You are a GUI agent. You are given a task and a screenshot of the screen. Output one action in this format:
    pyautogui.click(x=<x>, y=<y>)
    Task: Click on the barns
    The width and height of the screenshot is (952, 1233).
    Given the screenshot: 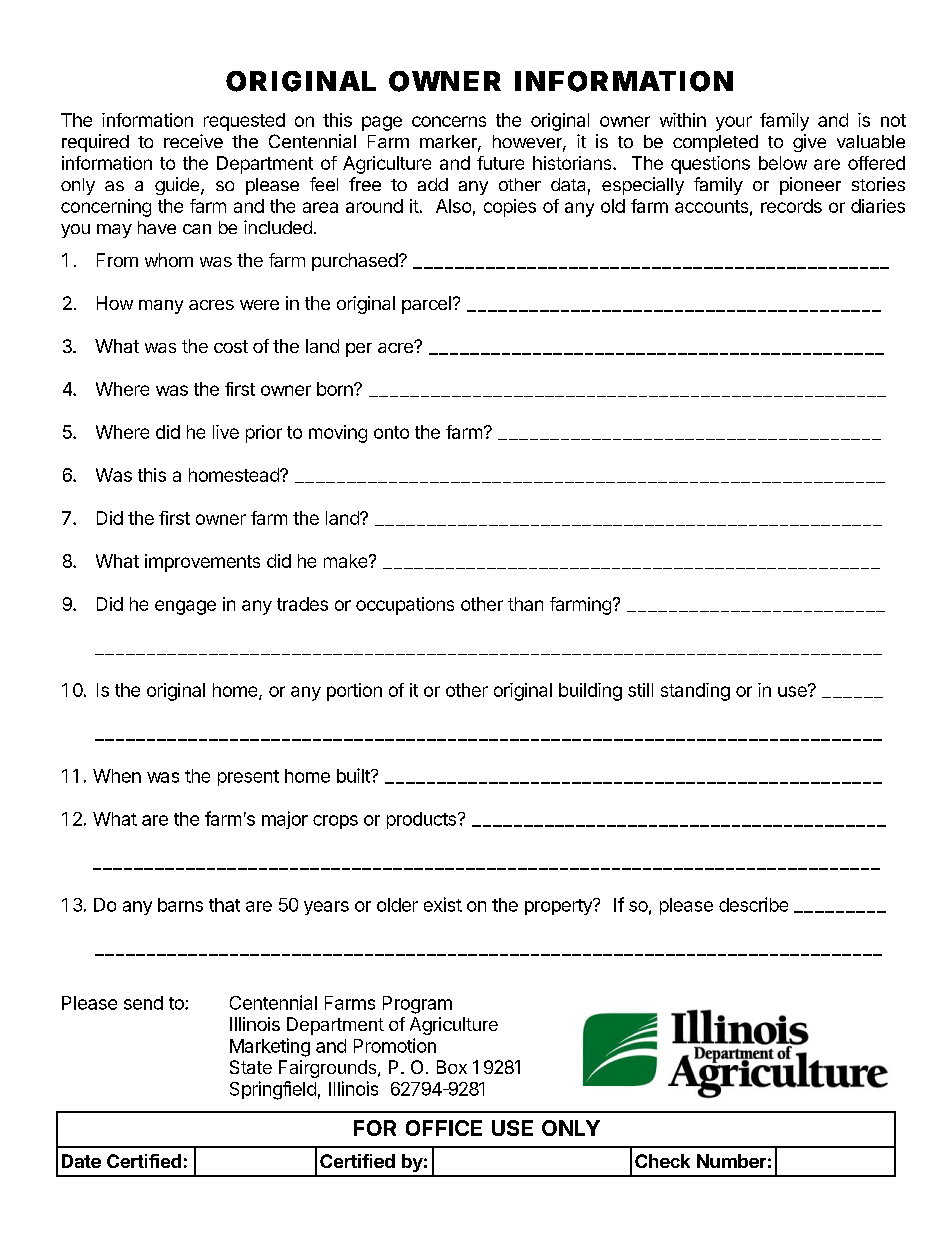 What is the action you would take?
    pyautogui.click(x=180, y=905)
